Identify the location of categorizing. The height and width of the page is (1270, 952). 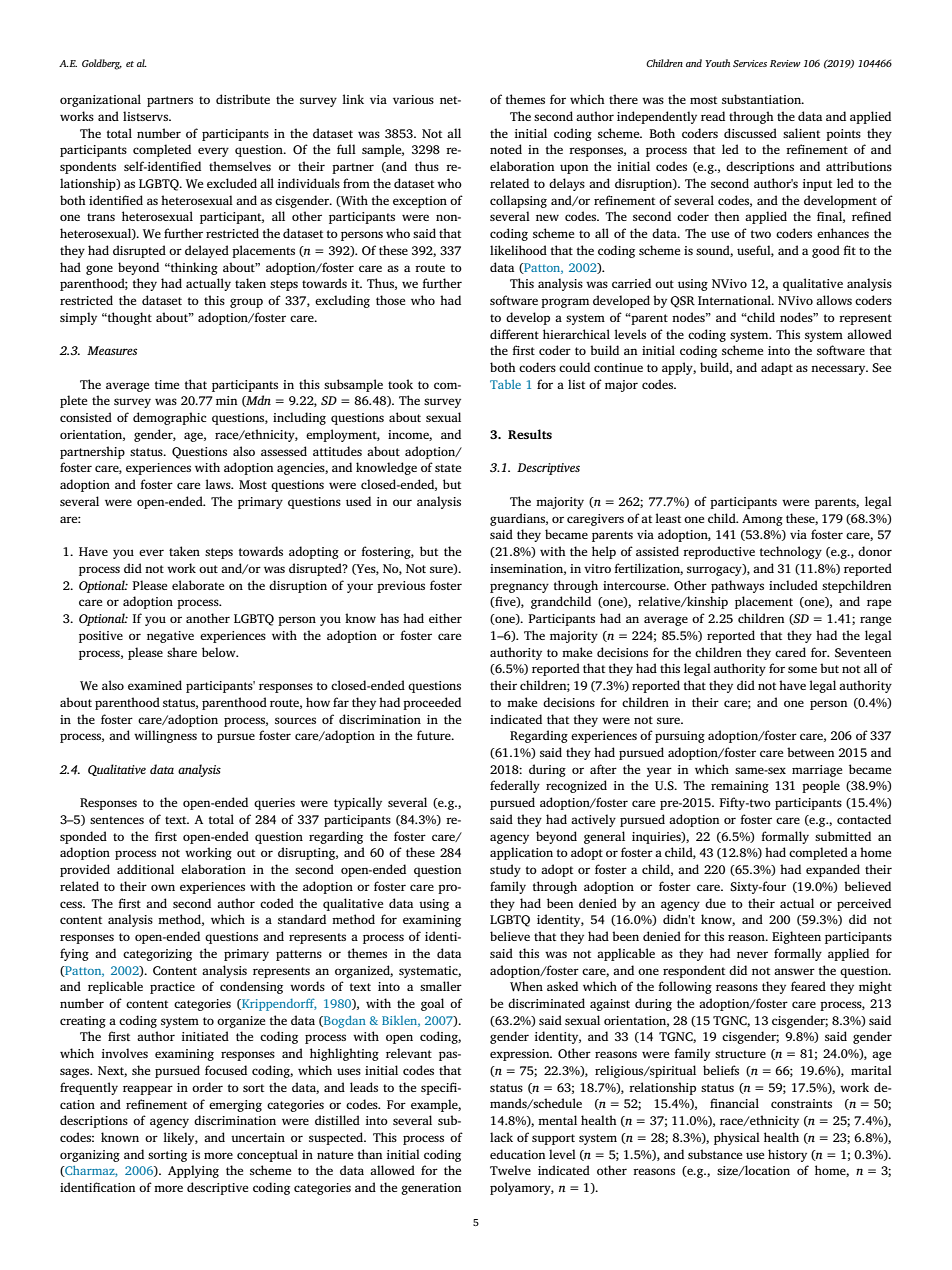
(157, 955).
